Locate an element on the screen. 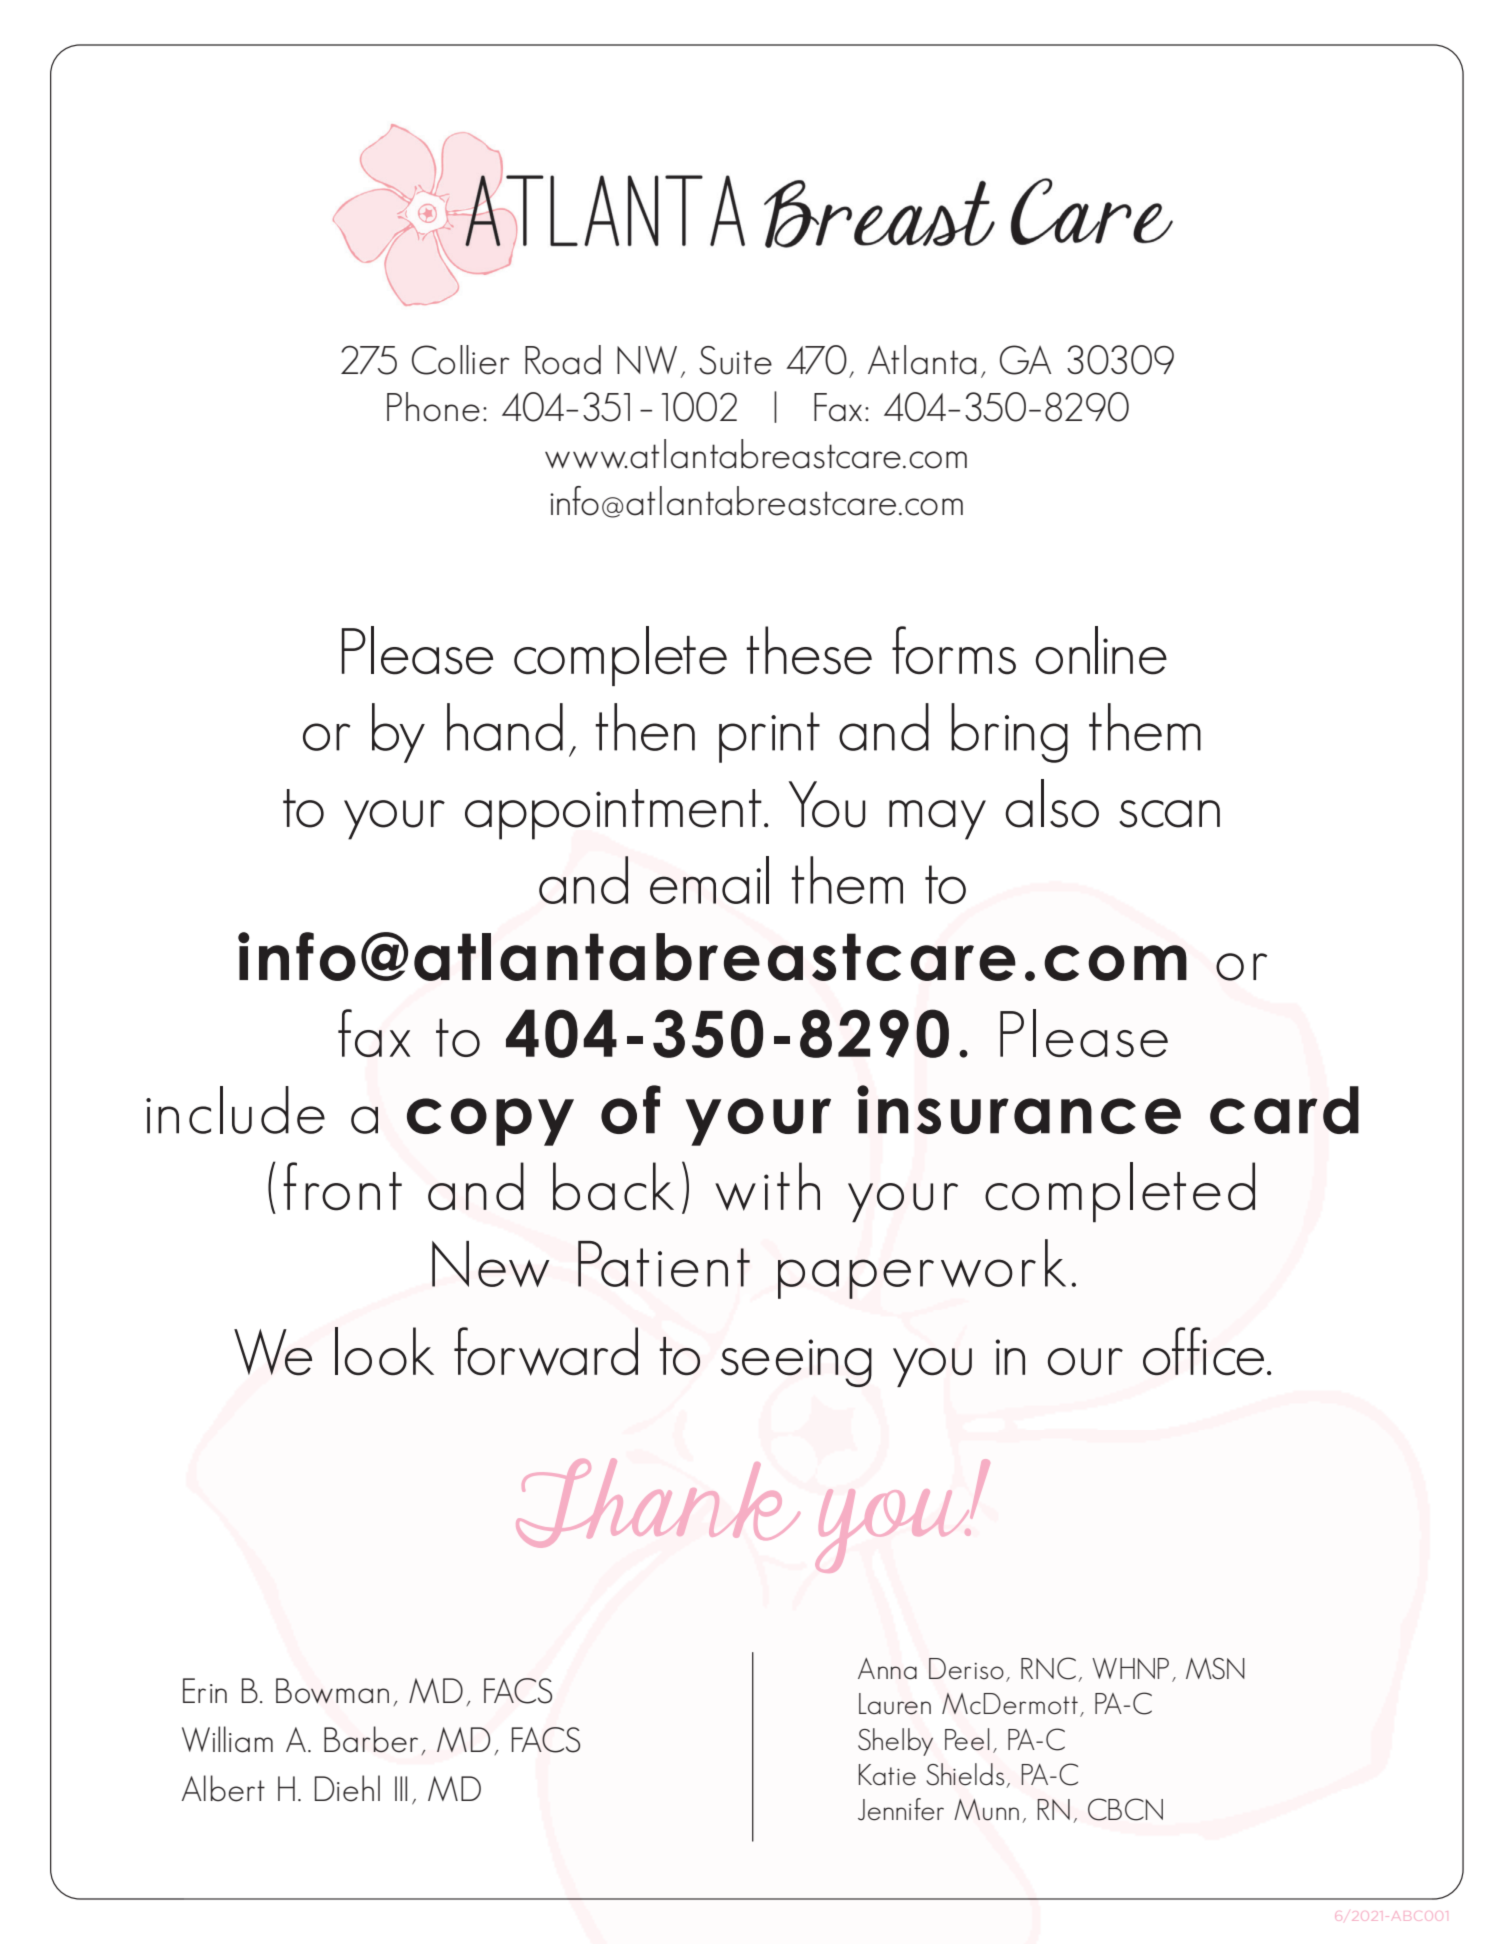 The width and height of the screenshot is (1502, 1944). Diehl is located at coordinates (347, 1788).
